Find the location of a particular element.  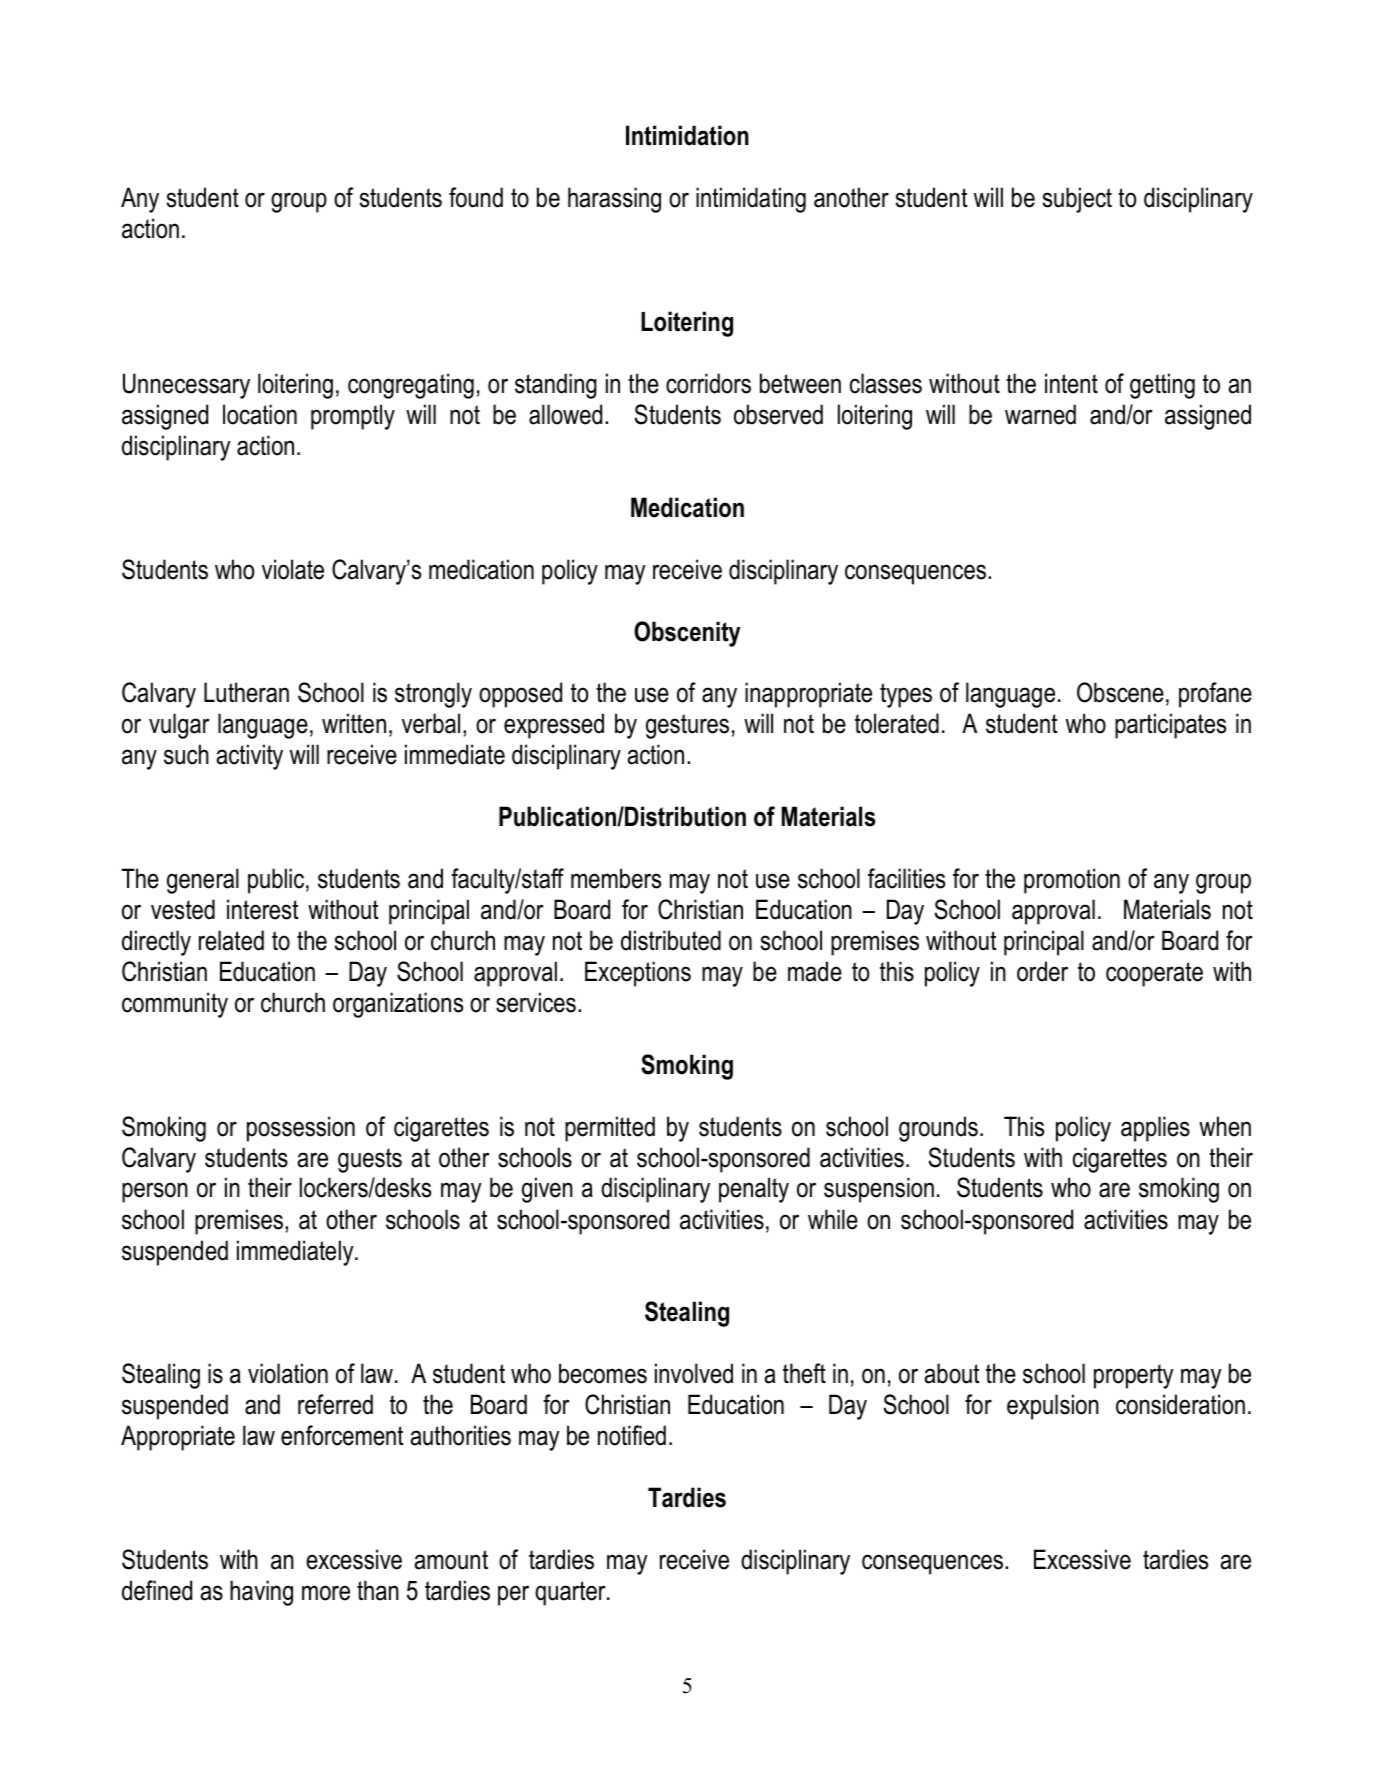

Intimidation is located at coordinates (687, 135).
